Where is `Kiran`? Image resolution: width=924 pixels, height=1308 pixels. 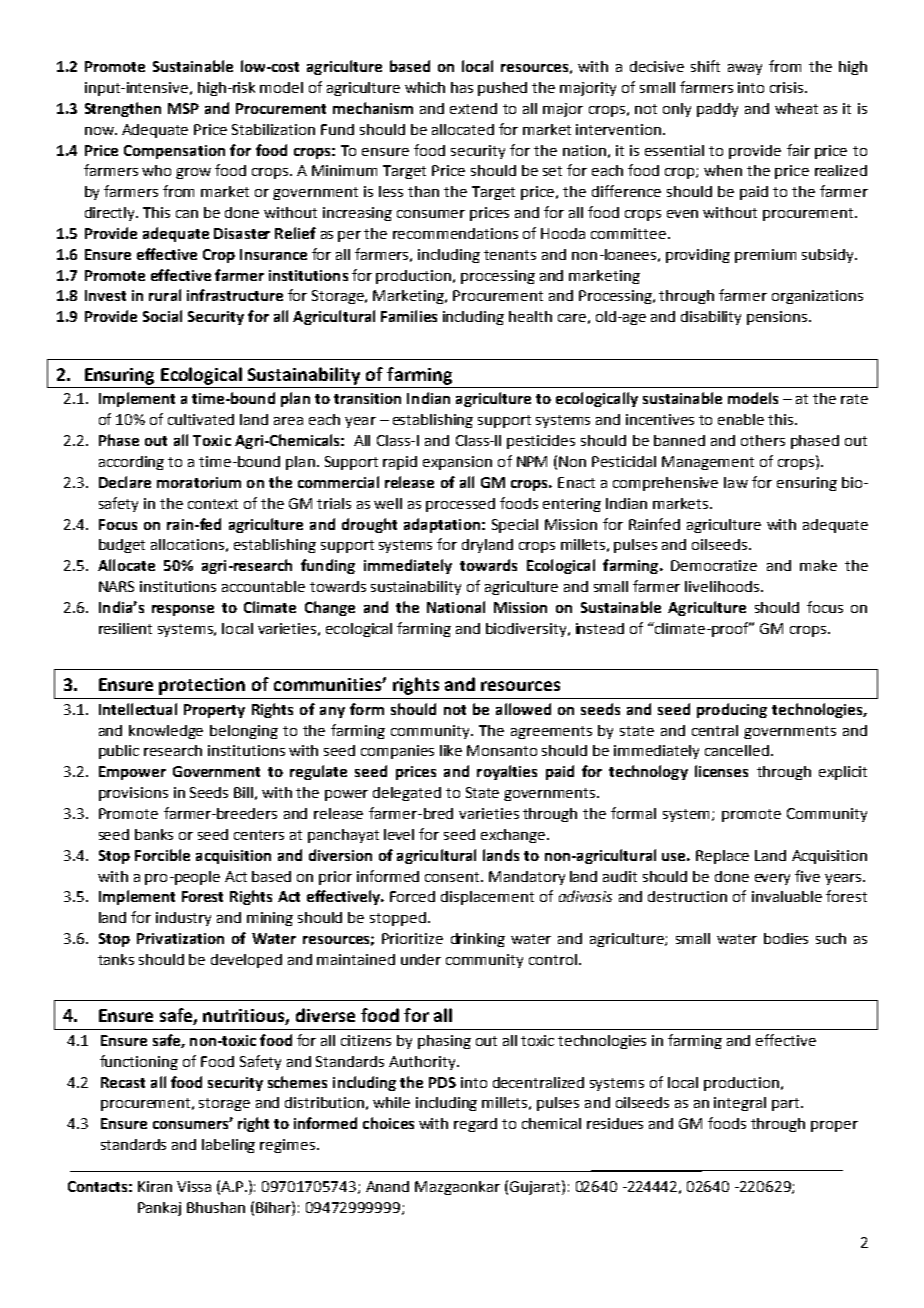 Kiran is located at coordinates (155, 1186).
